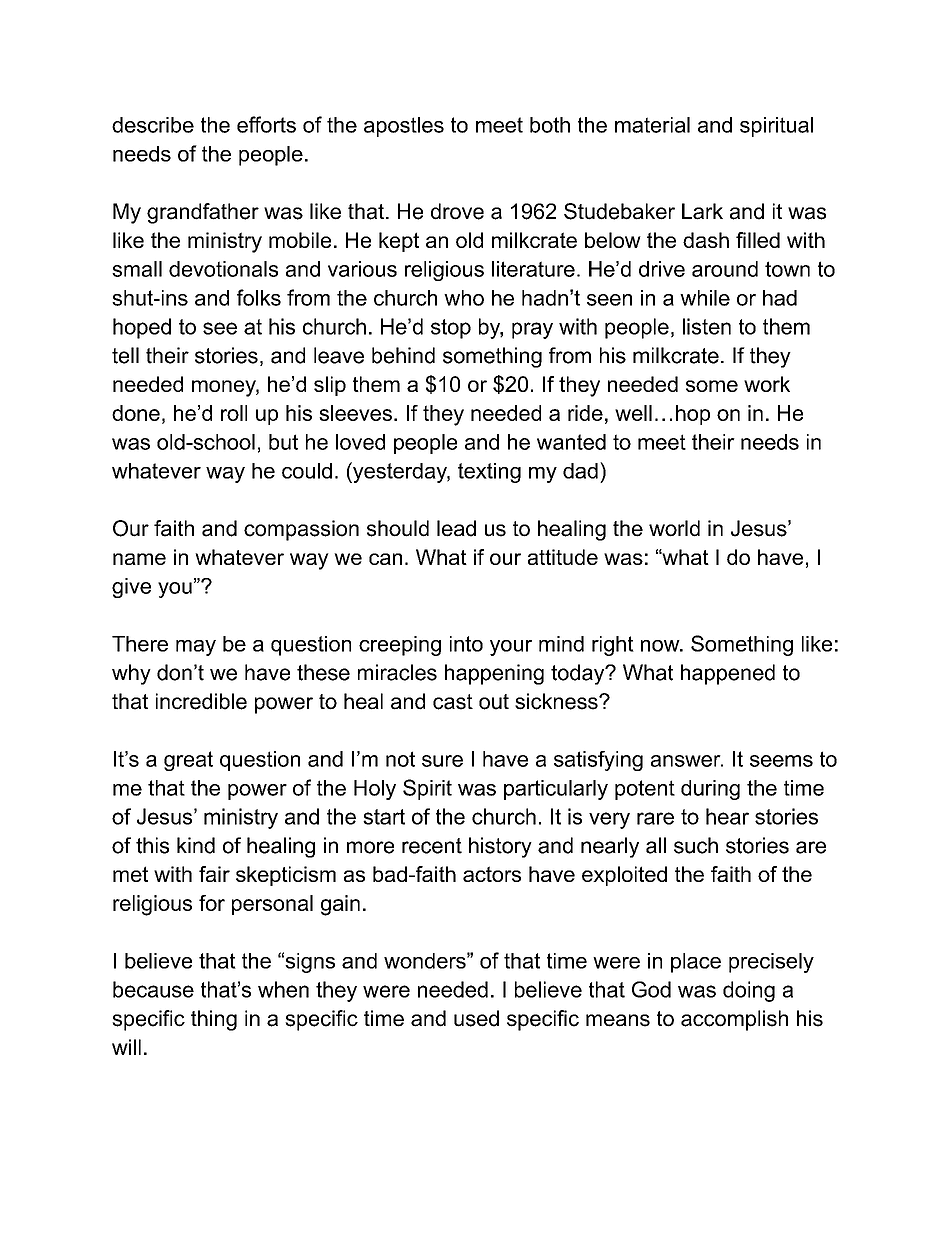  Describe the element at coordinates (403, 355) in the image. I see `behind` at that location.
